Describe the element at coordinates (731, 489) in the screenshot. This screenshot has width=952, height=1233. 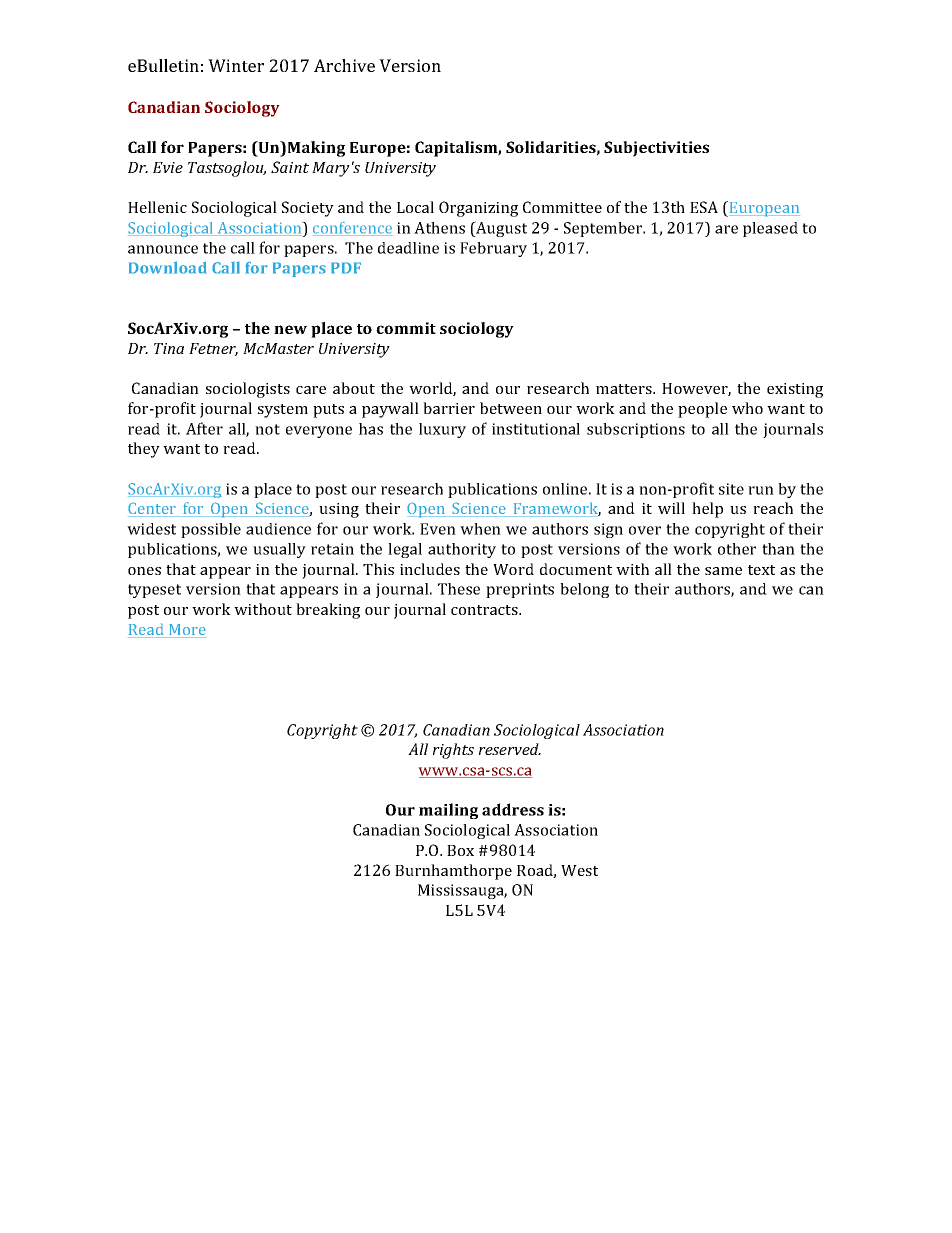
I see `site` at that location.
